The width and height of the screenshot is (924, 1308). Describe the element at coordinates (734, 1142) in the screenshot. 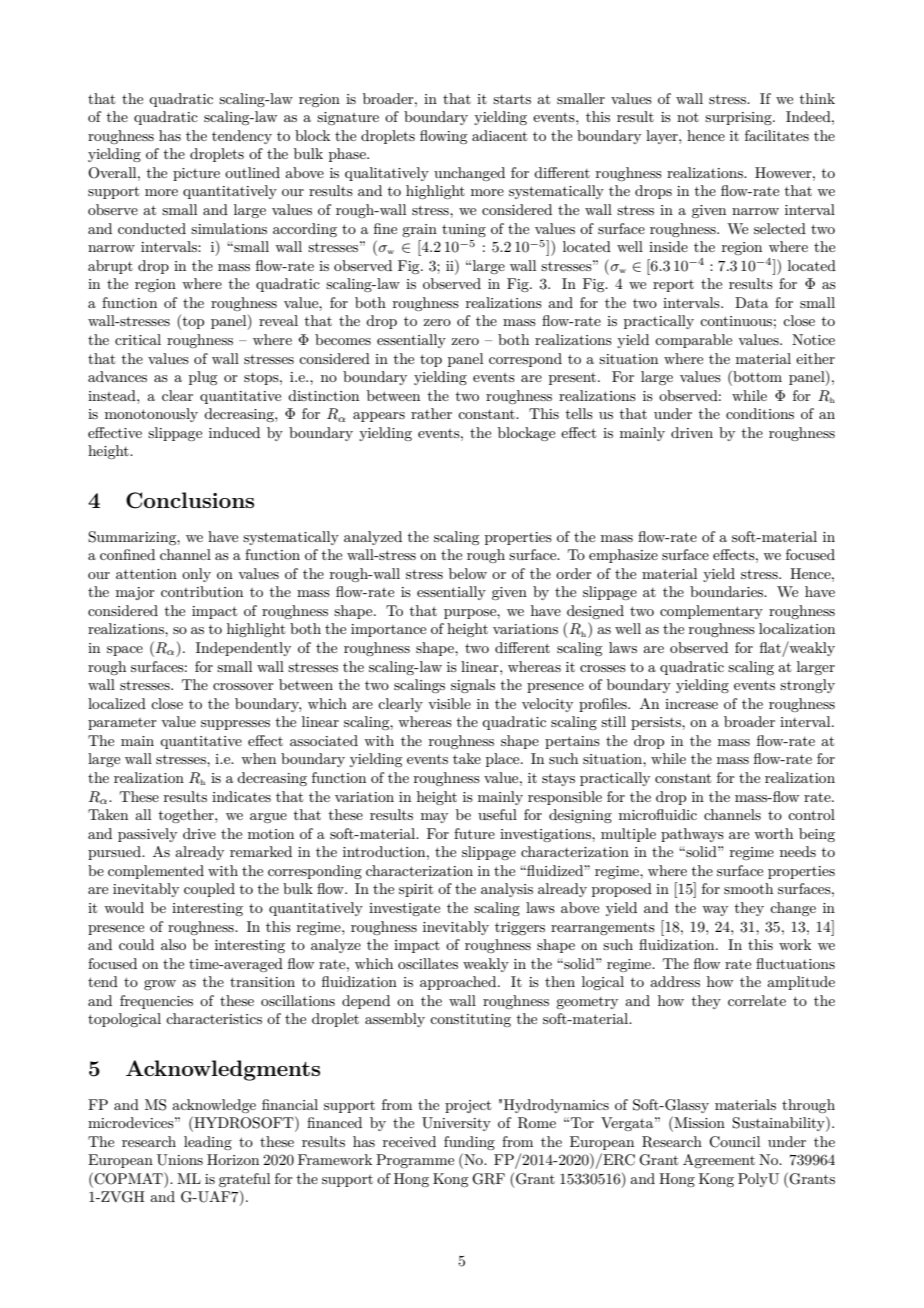

I see `Council` at that location.
